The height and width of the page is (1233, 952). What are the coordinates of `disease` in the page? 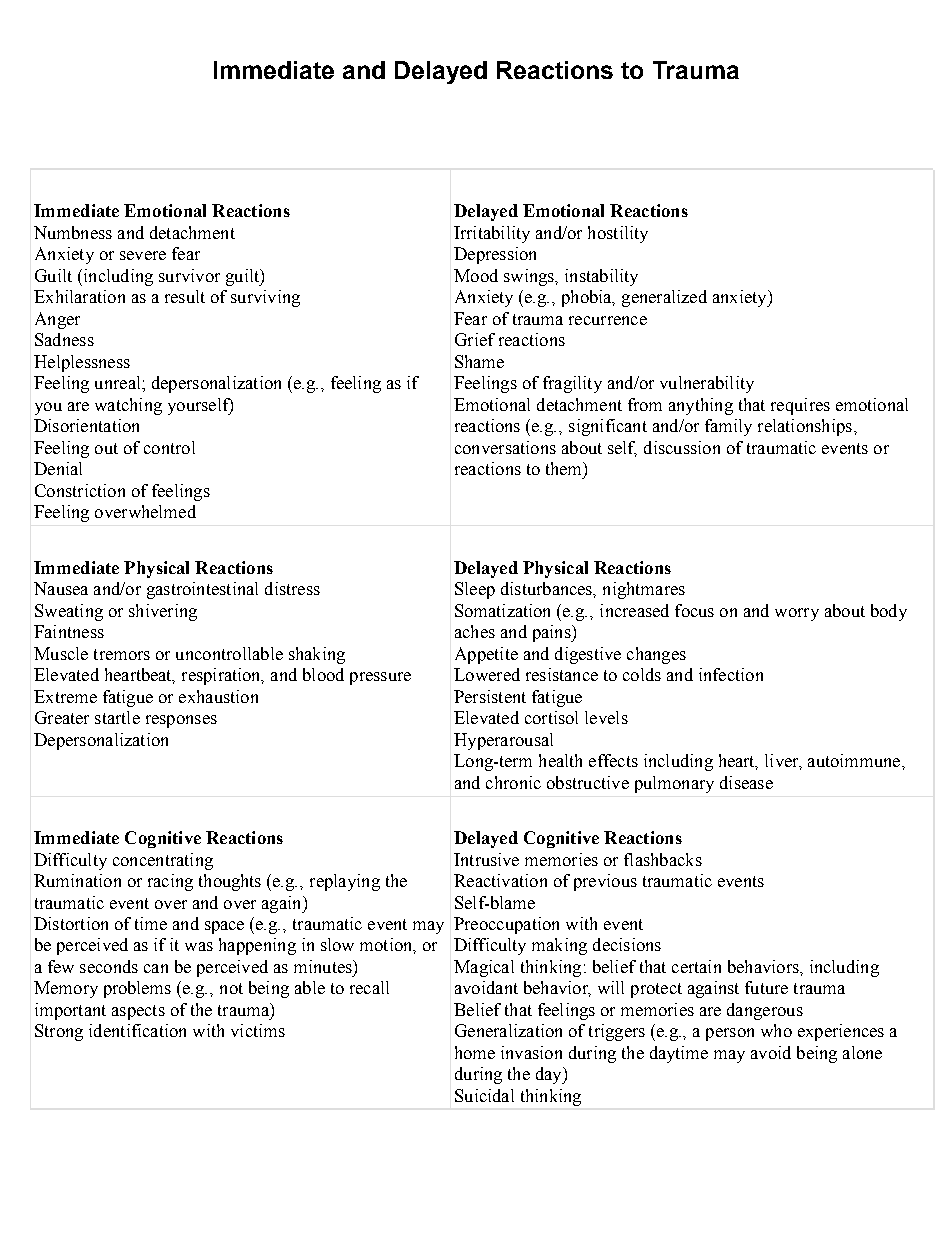 It's located at (746, 782).
